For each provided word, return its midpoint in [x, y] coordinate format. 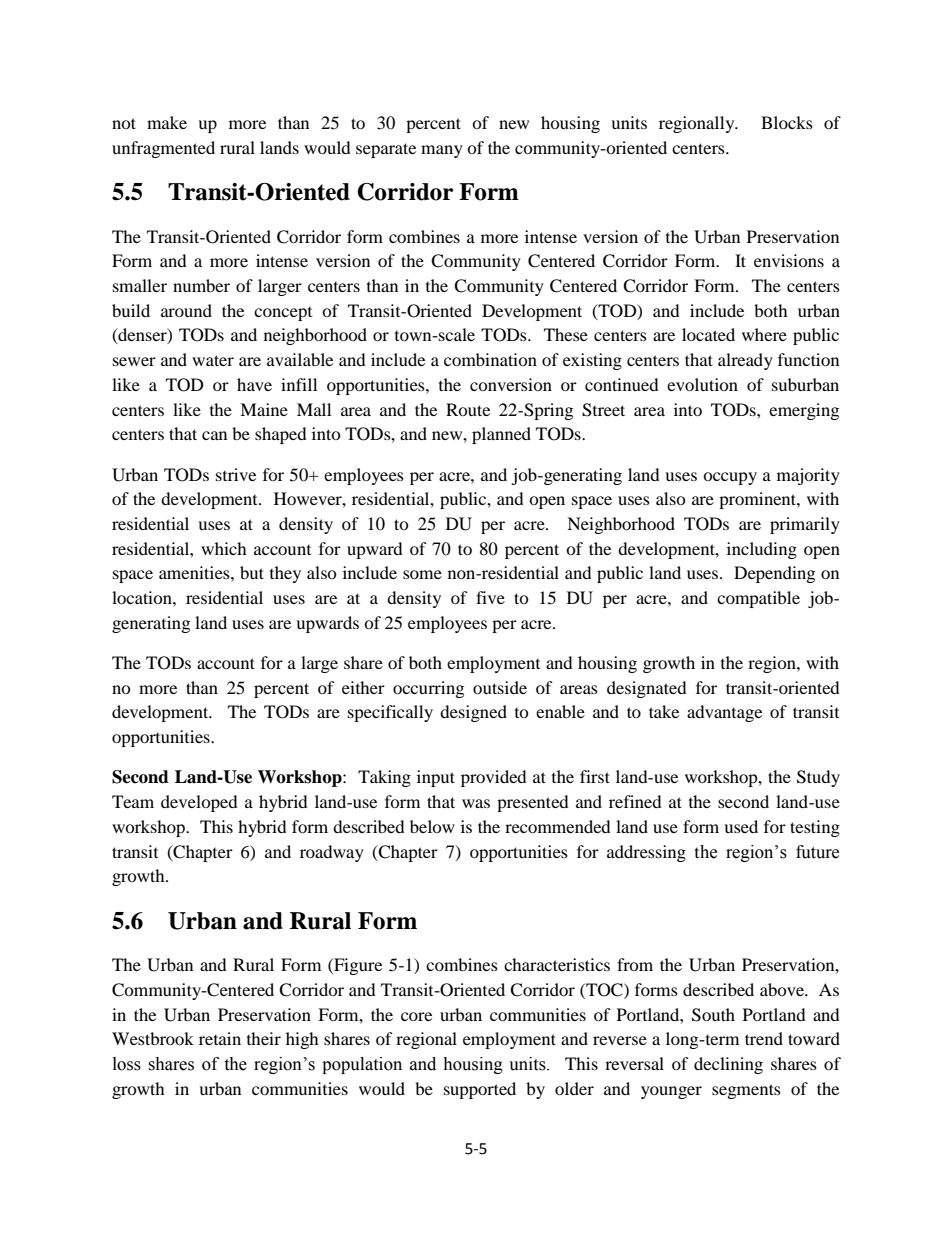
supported [480, 1090]
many [442, 151]
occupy [730, 478]
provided [494, 778]
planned [501, 435]
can [214, 435]
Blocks [787, 122]
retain [220, 1038]
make [167, 122]
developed [199, 803]
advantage [724, 713]
